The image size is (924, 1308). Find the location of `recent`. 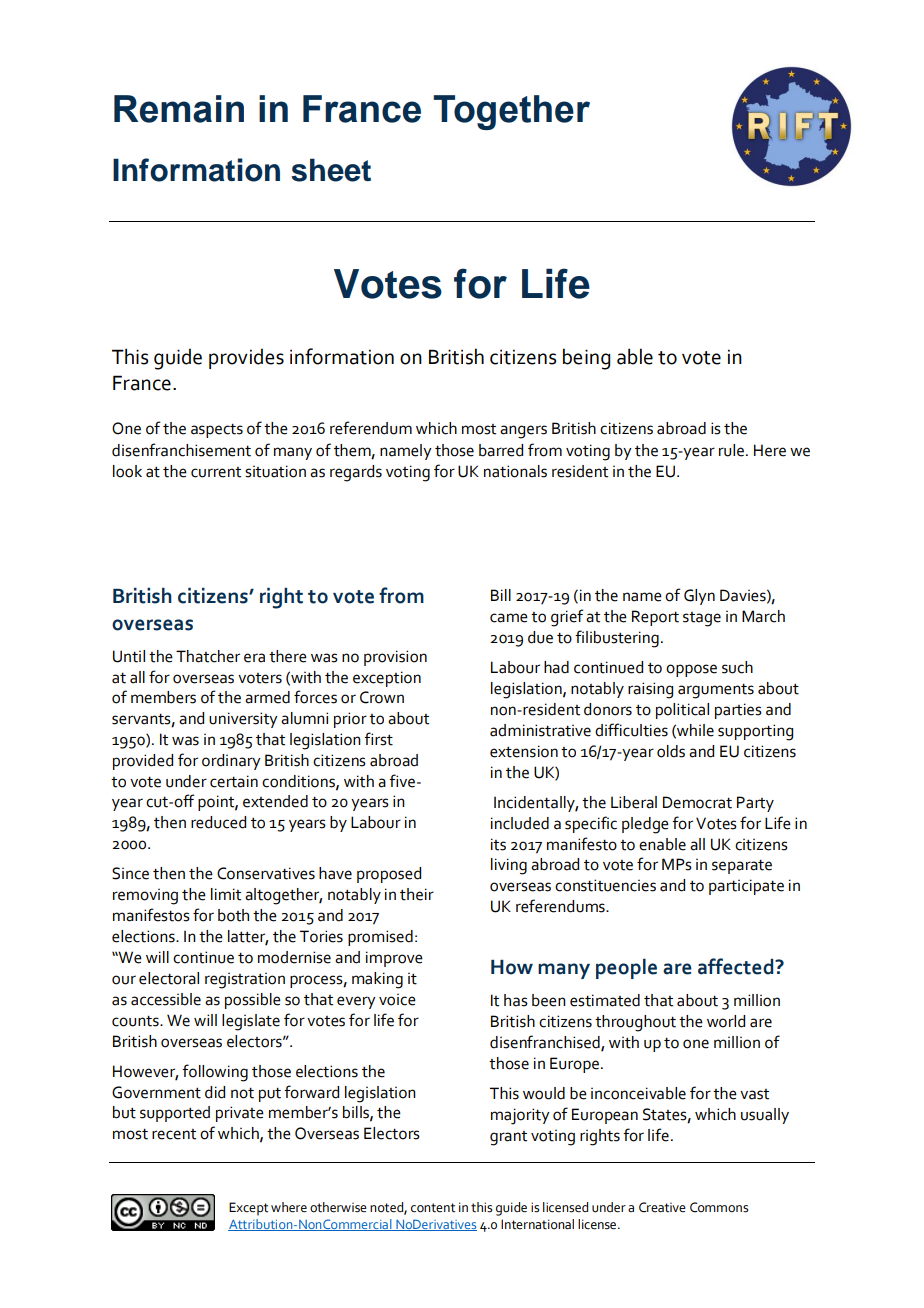

recent is located at coordinates (174, 1134).
